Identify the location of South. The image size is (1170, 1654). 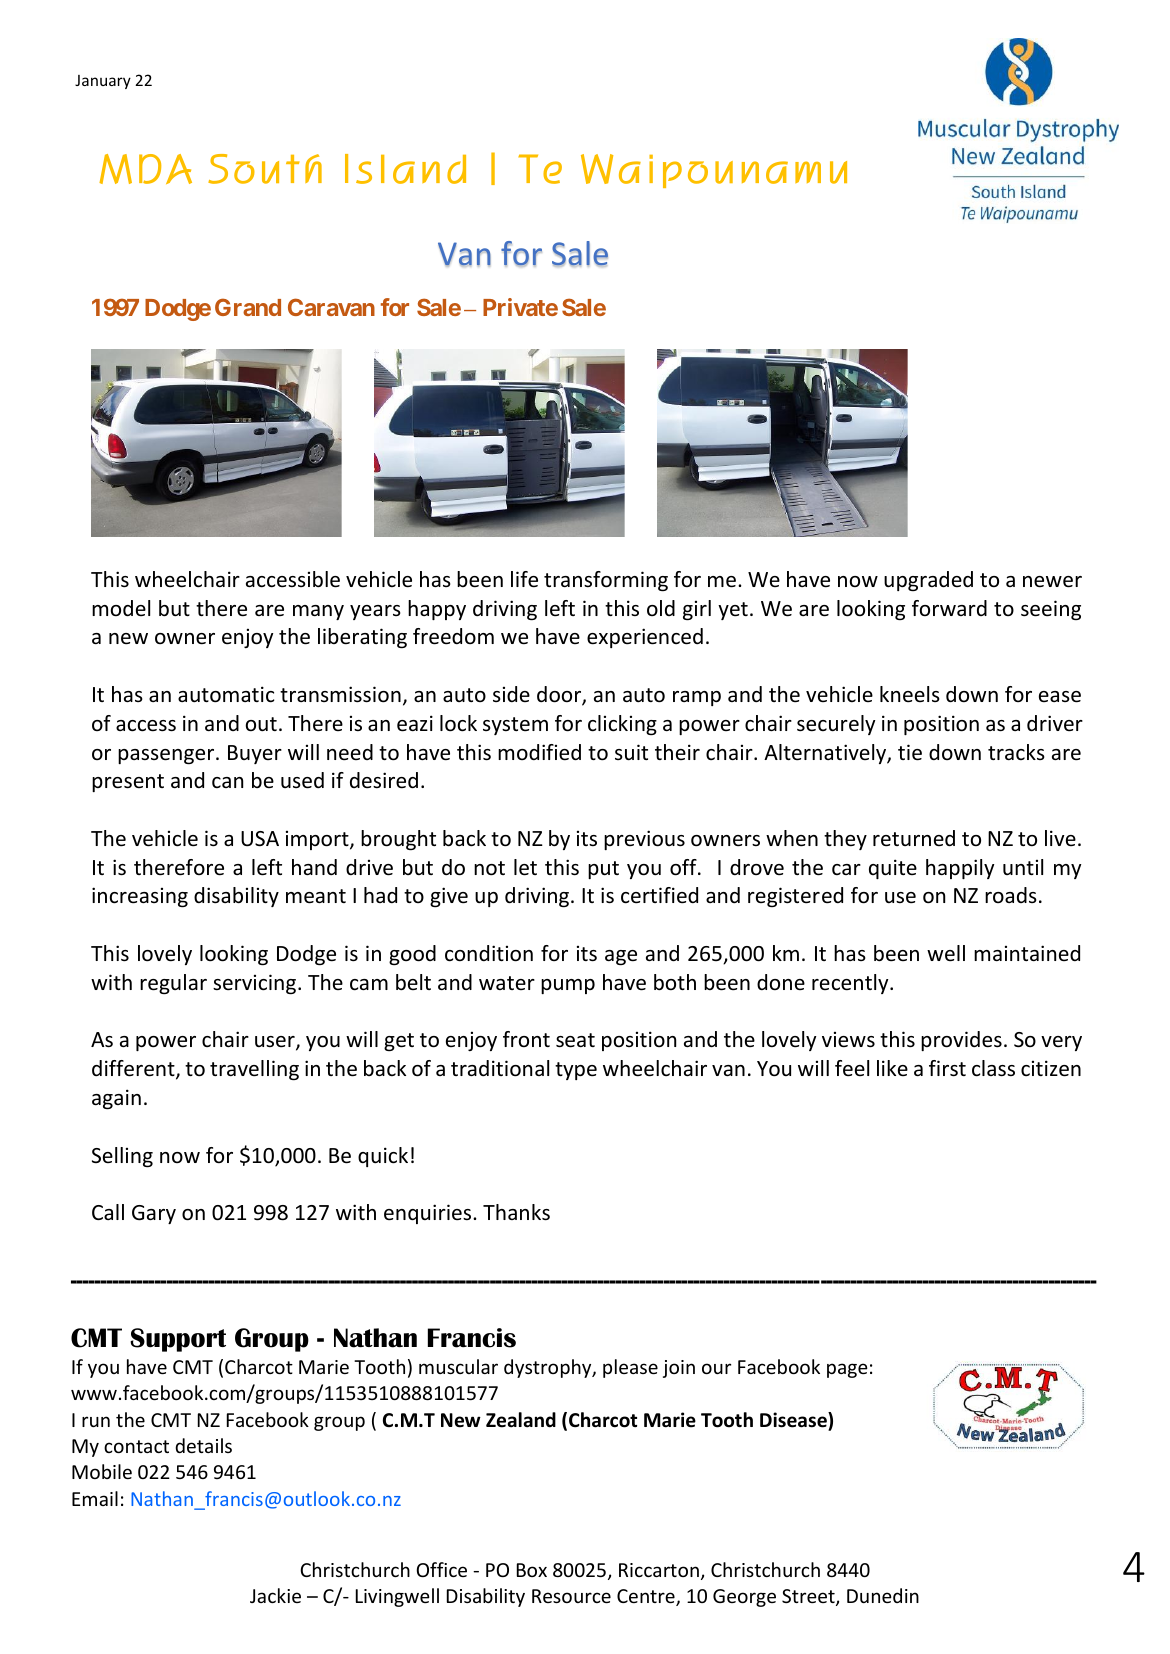
(265, 169).
